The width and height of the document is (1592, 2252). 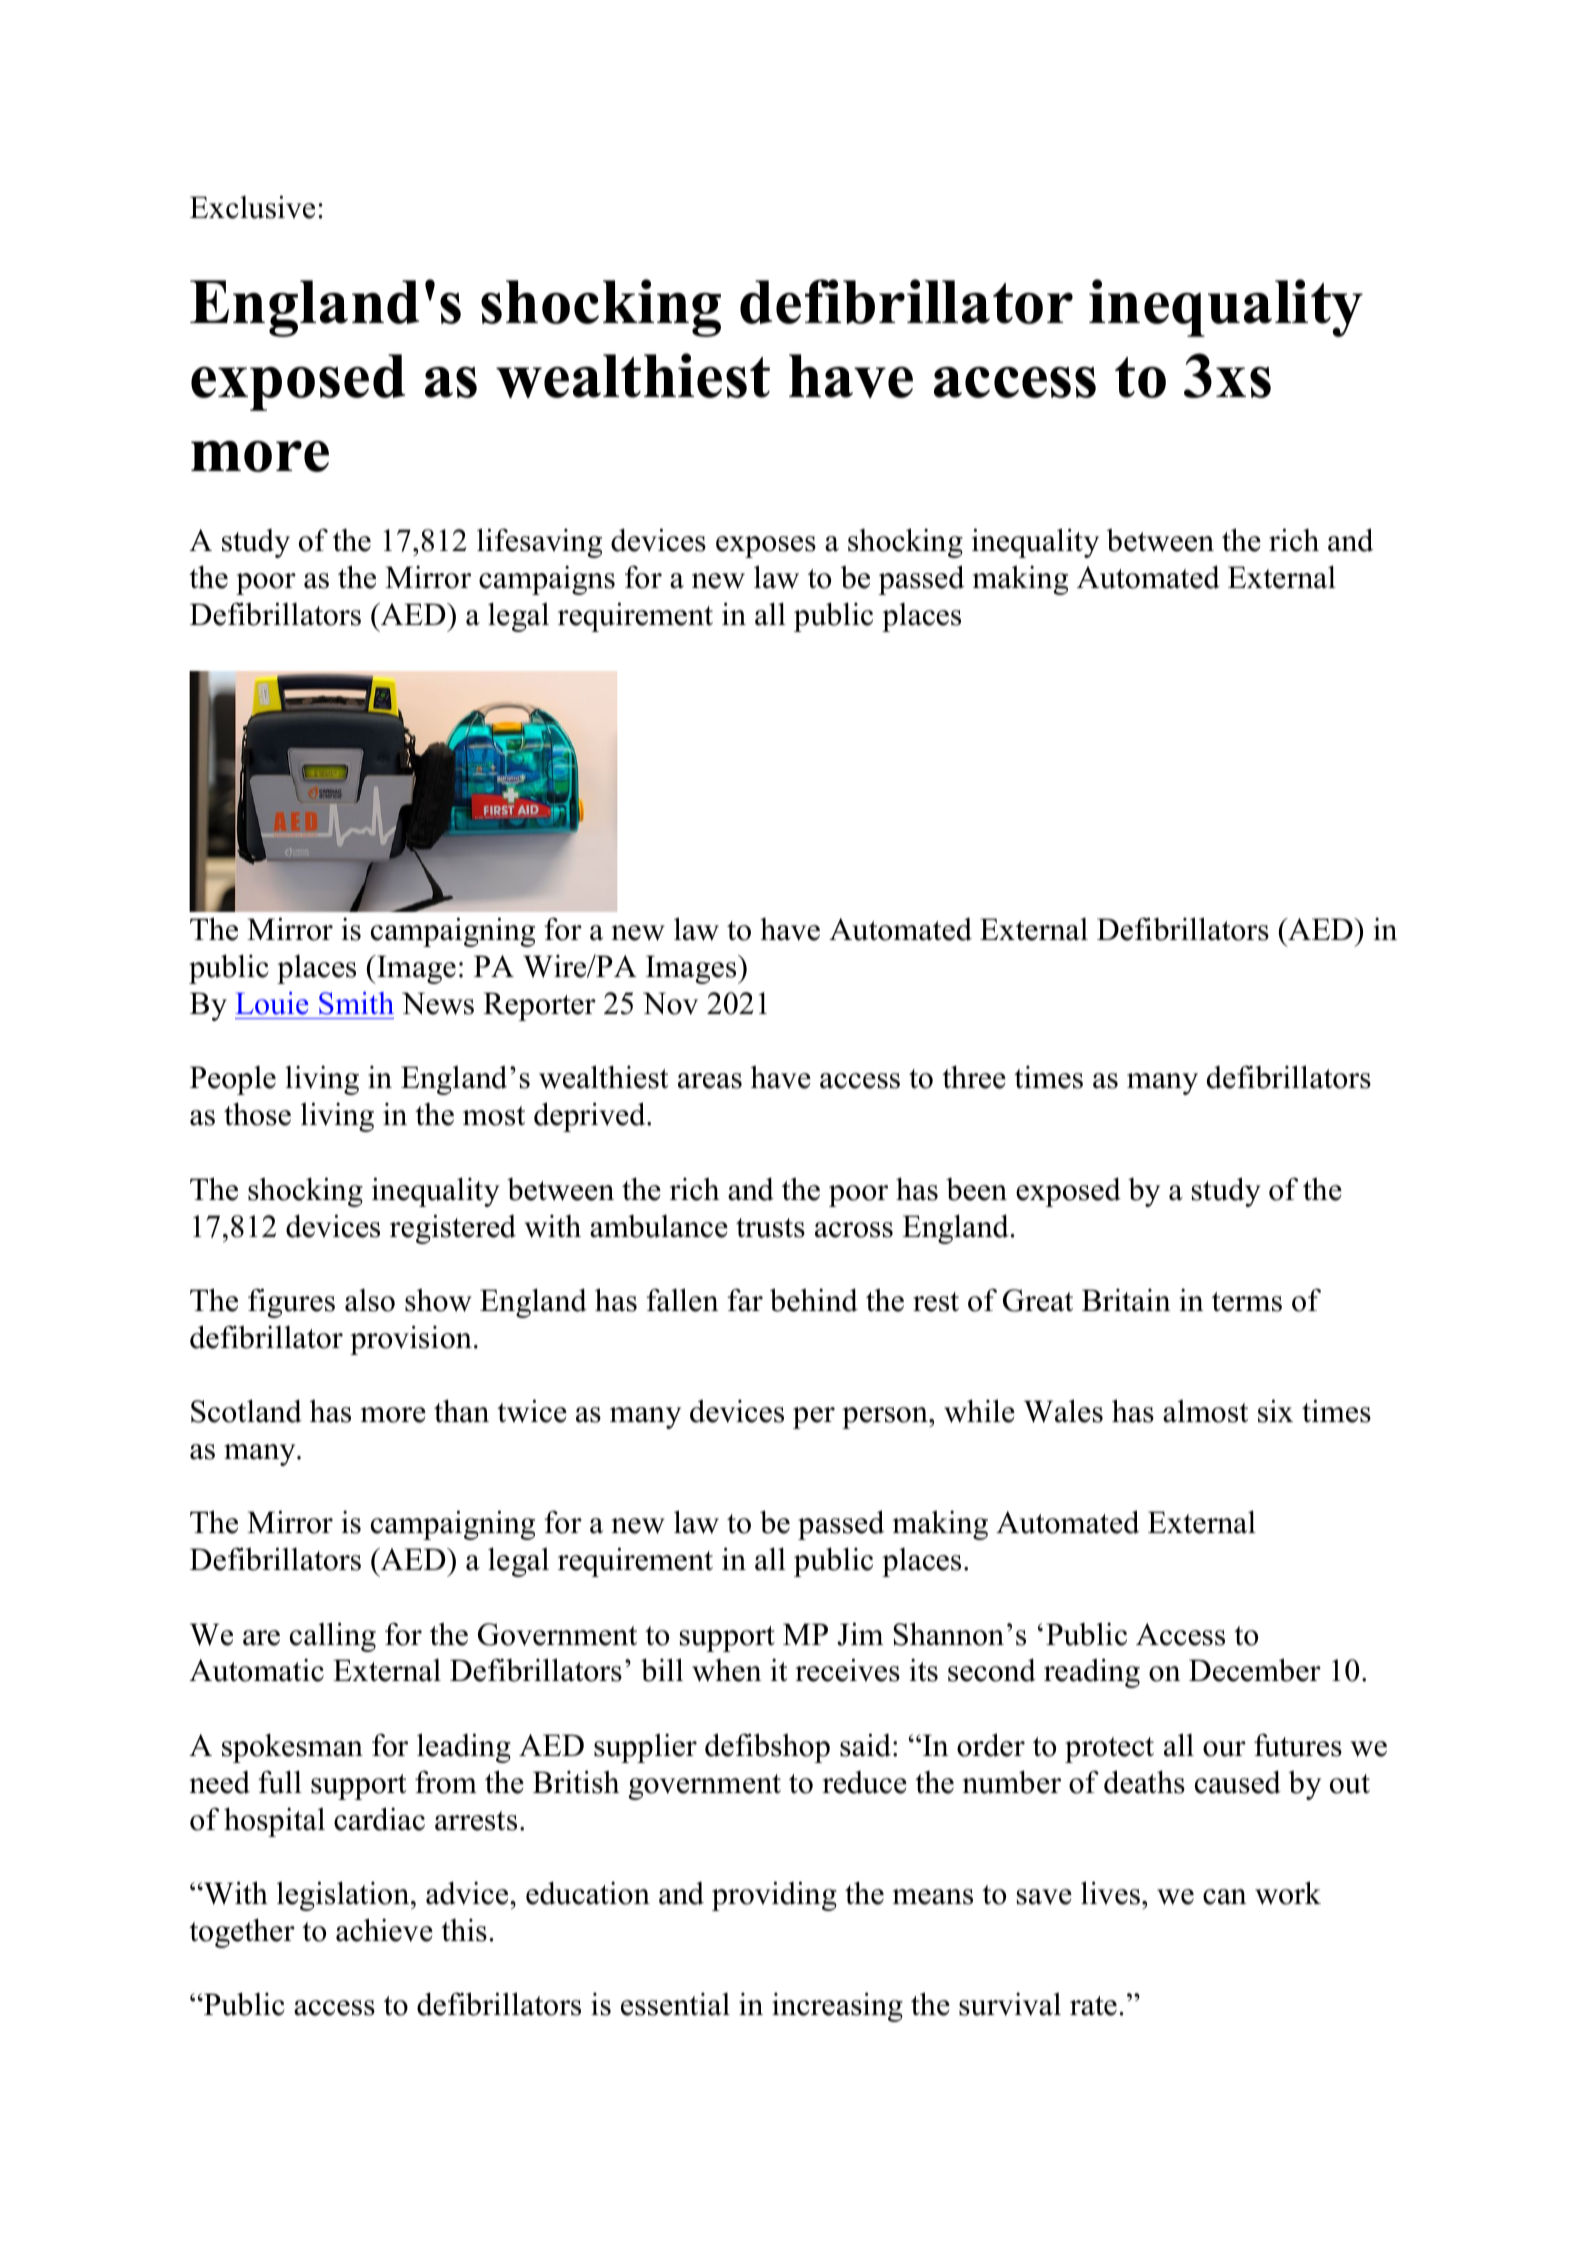 I want to click on three, so click(x=974, y=1077).
